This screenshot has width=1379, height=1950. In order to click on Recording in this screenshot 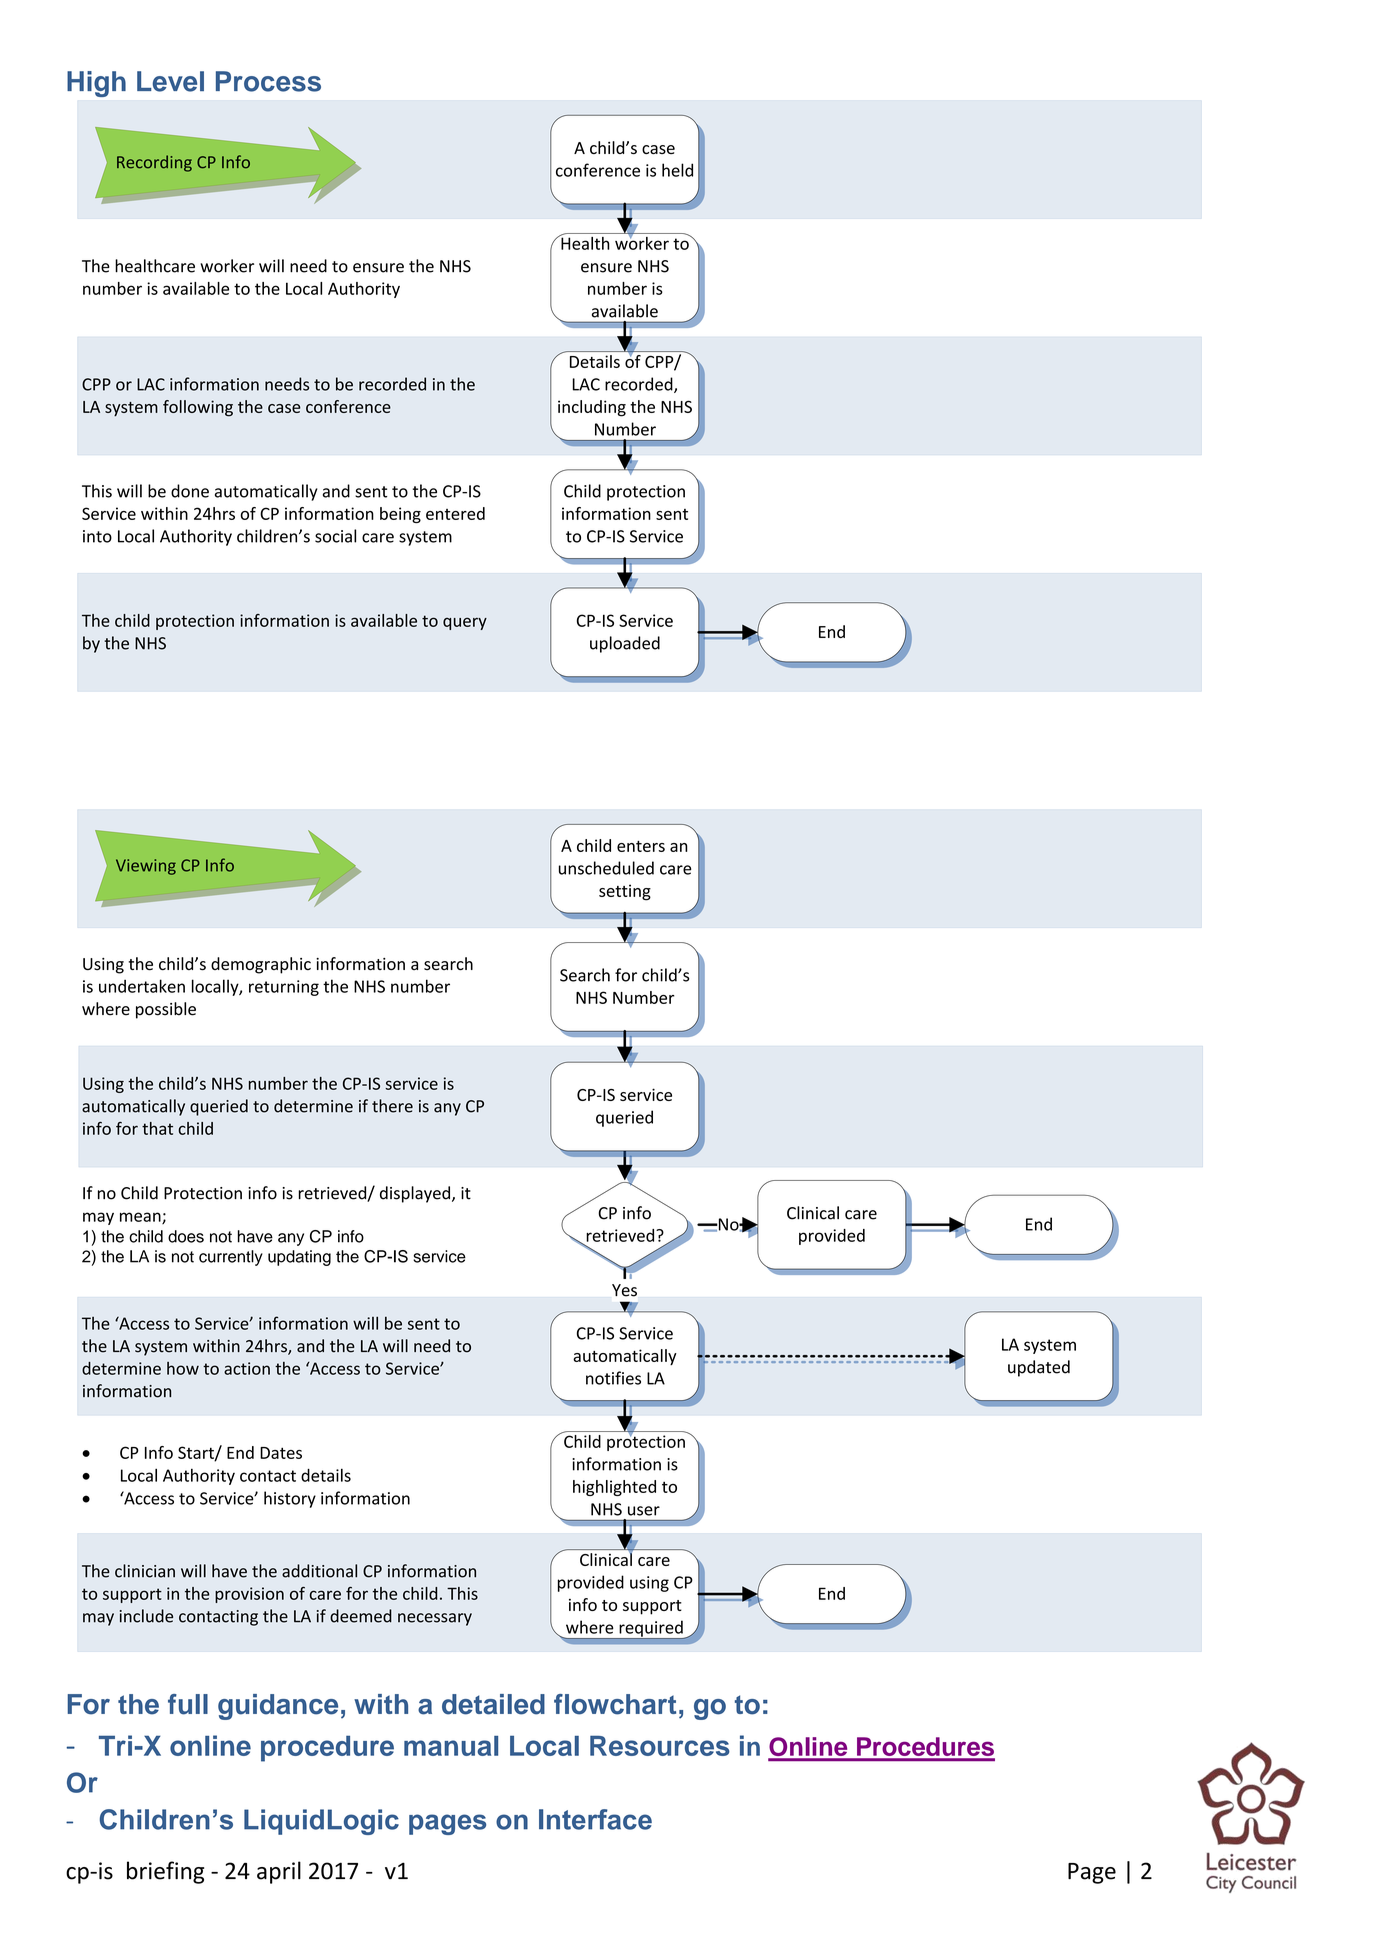, I will do `click(154, 163)`.
